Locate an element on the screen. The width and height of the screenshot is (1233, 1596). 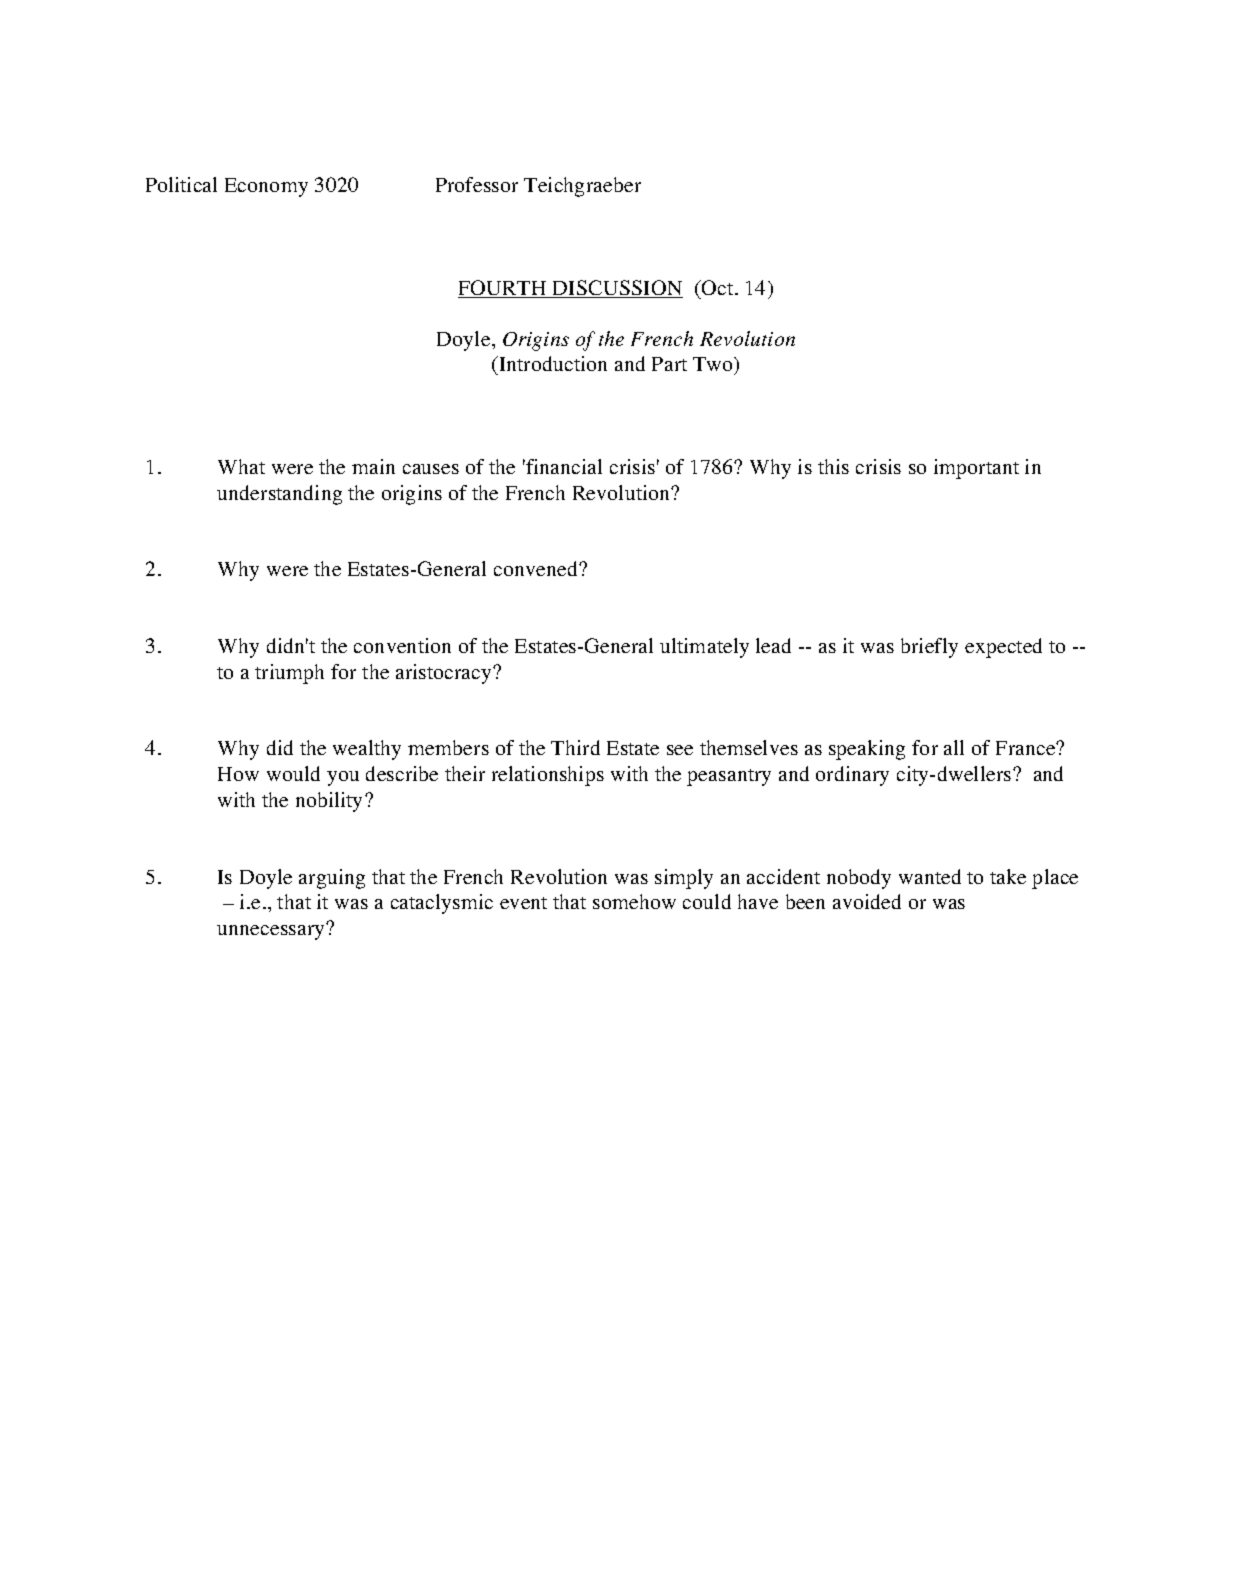
What is located at coordinates (241, 466).
